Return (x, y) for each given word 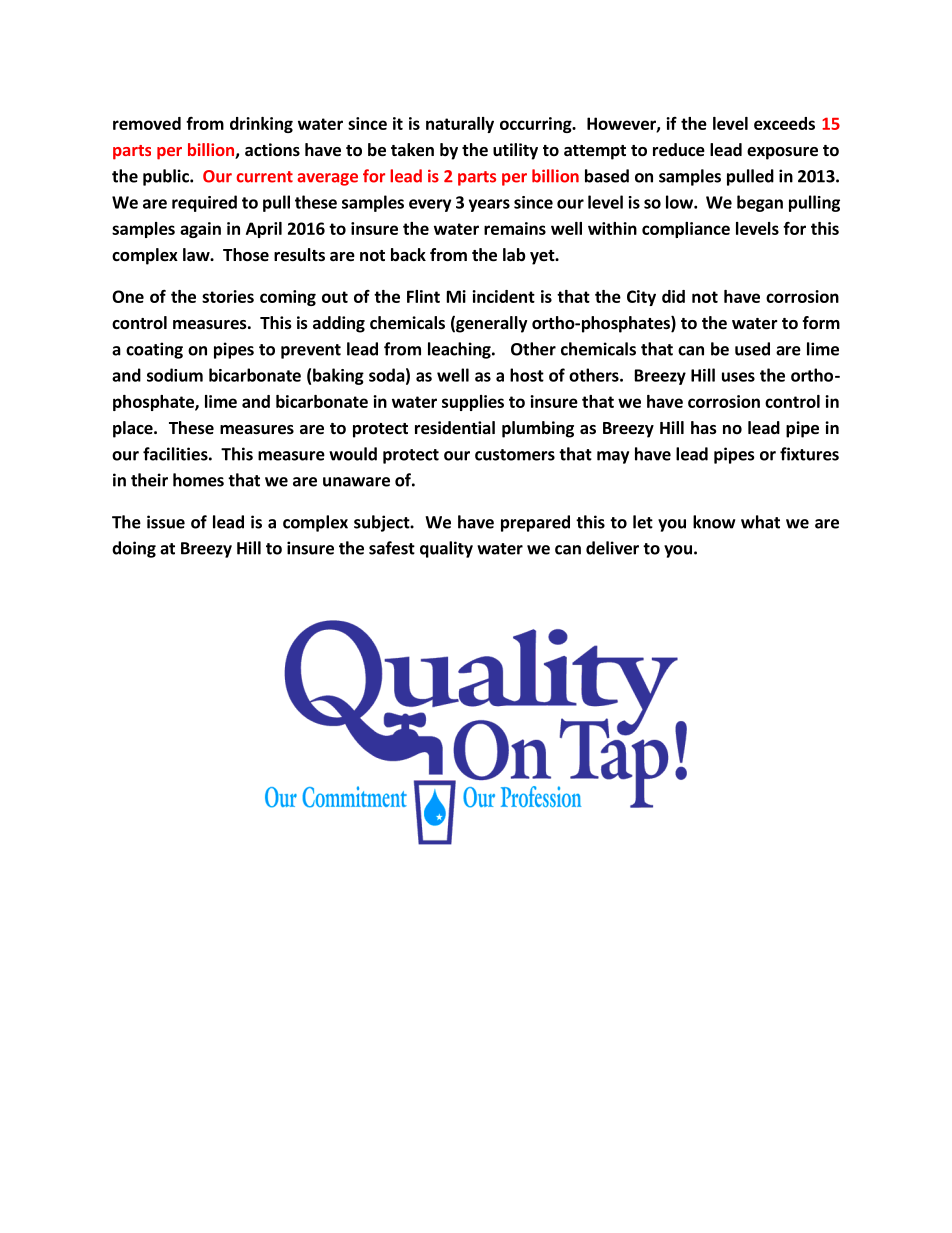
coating (154, 350)
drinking (261, 125)
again (200, 230)
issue (166, 522)
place (134, 429)
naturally (460, 125)
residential (455, 428)
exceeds (784, 123)
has (704, 428)
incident (503, 296)
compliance (686, 230)
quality (446, 549)
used (752, 349)
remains (515, 228)
